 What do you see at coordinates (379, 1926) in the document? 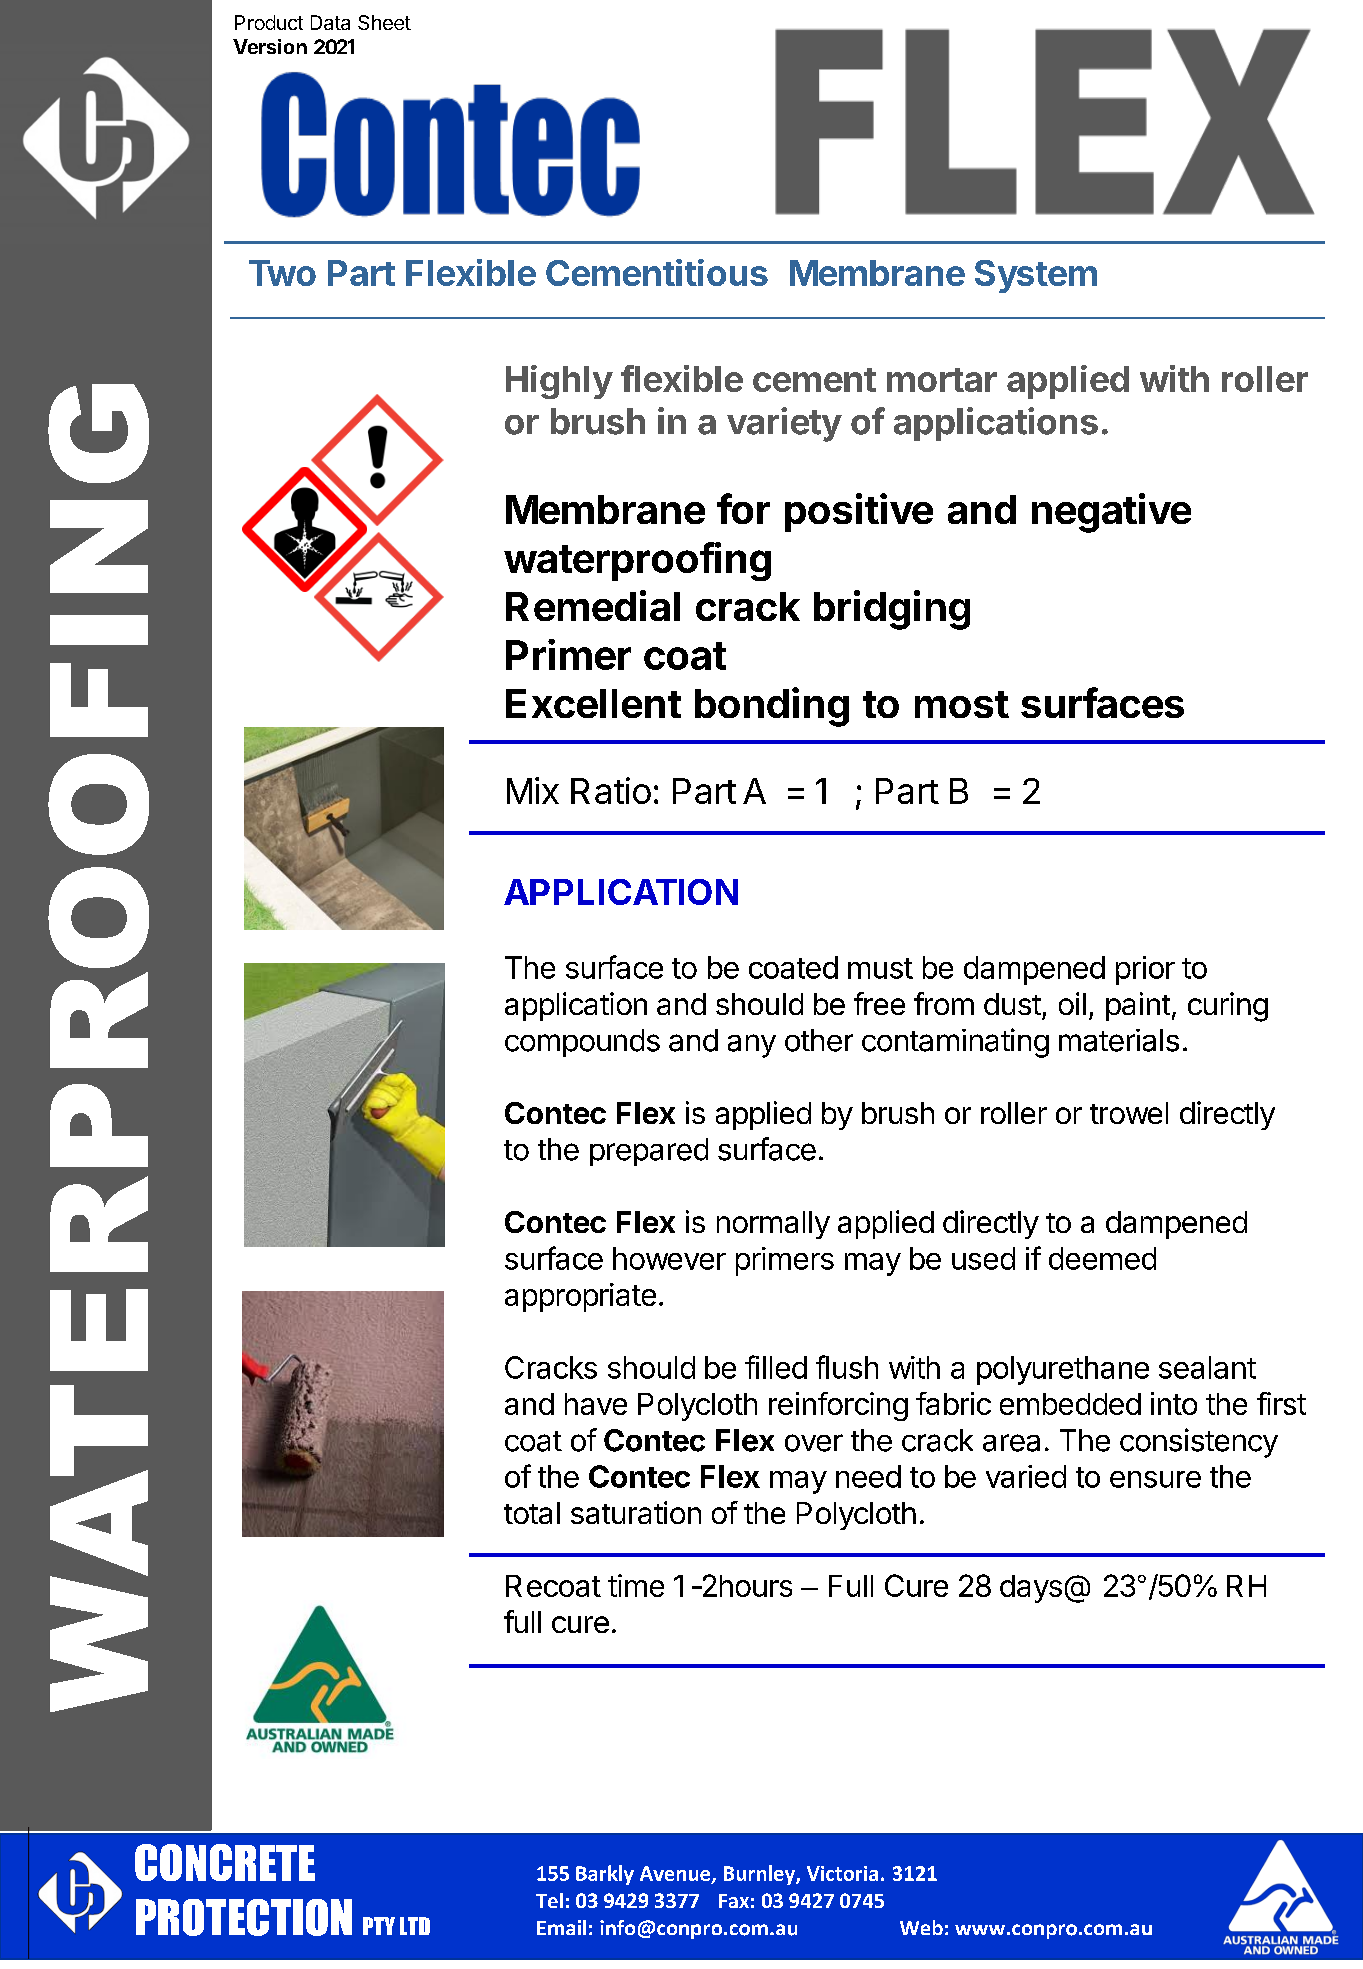
I see `PTY` at bounding box center [379, 1926].
